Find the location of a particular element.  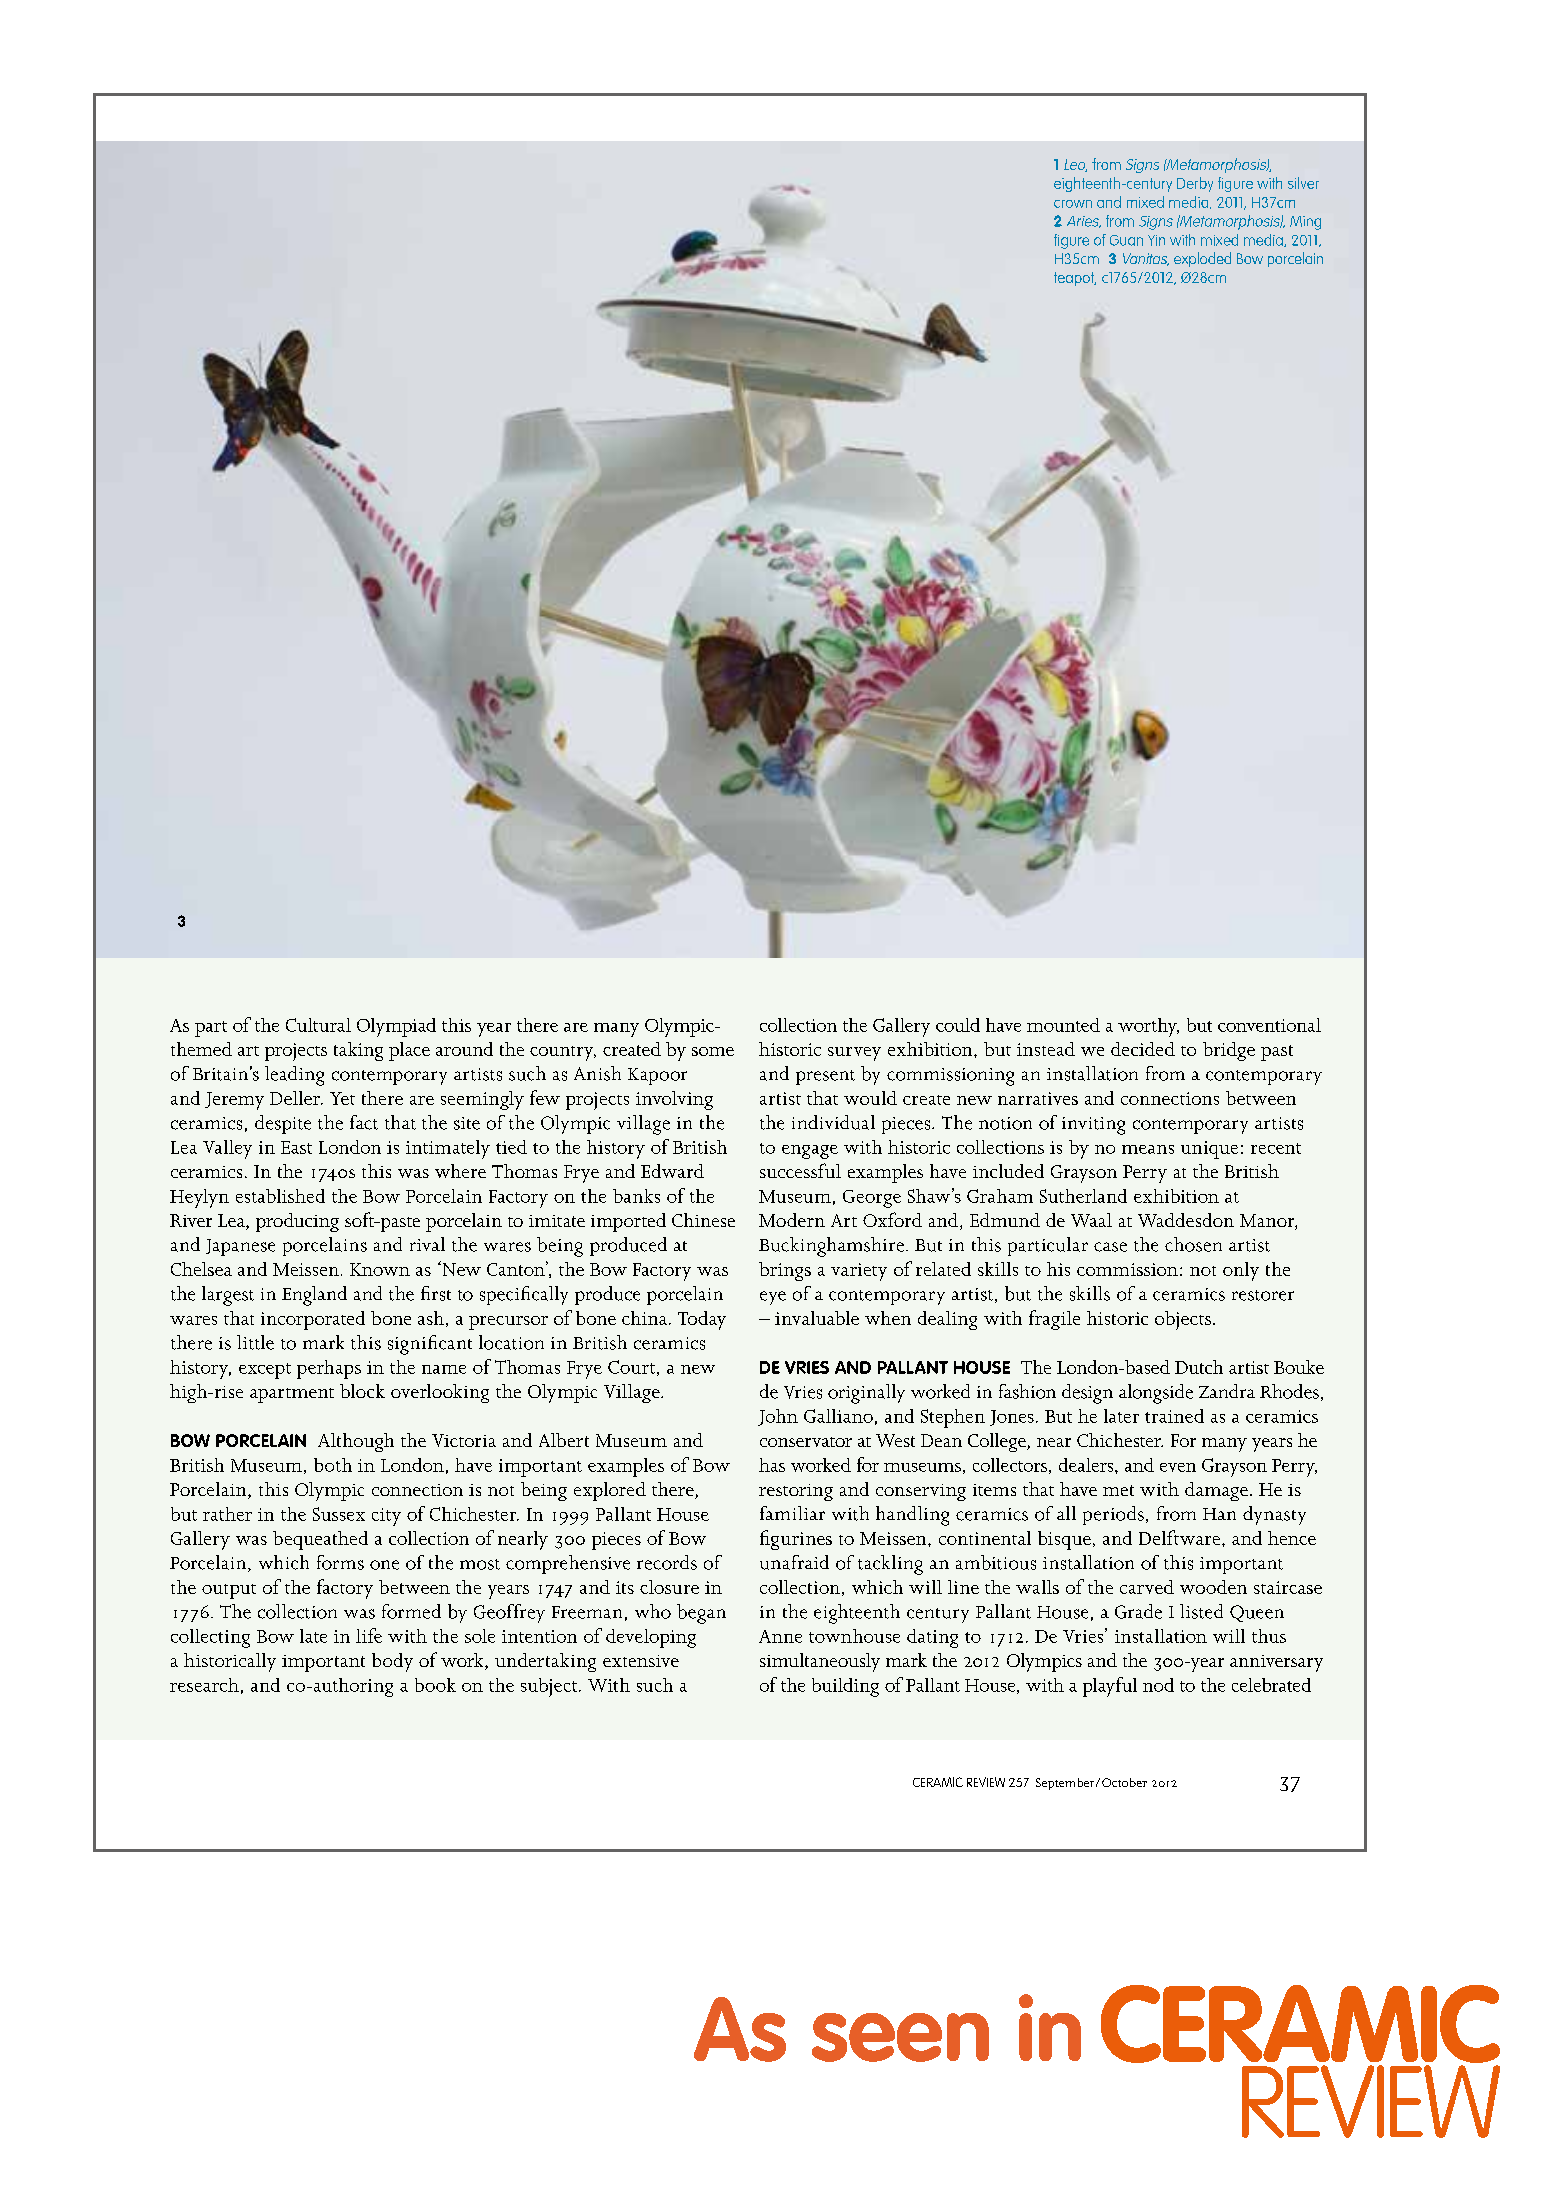

bequeathed is located at coordinates (320, 1540).
